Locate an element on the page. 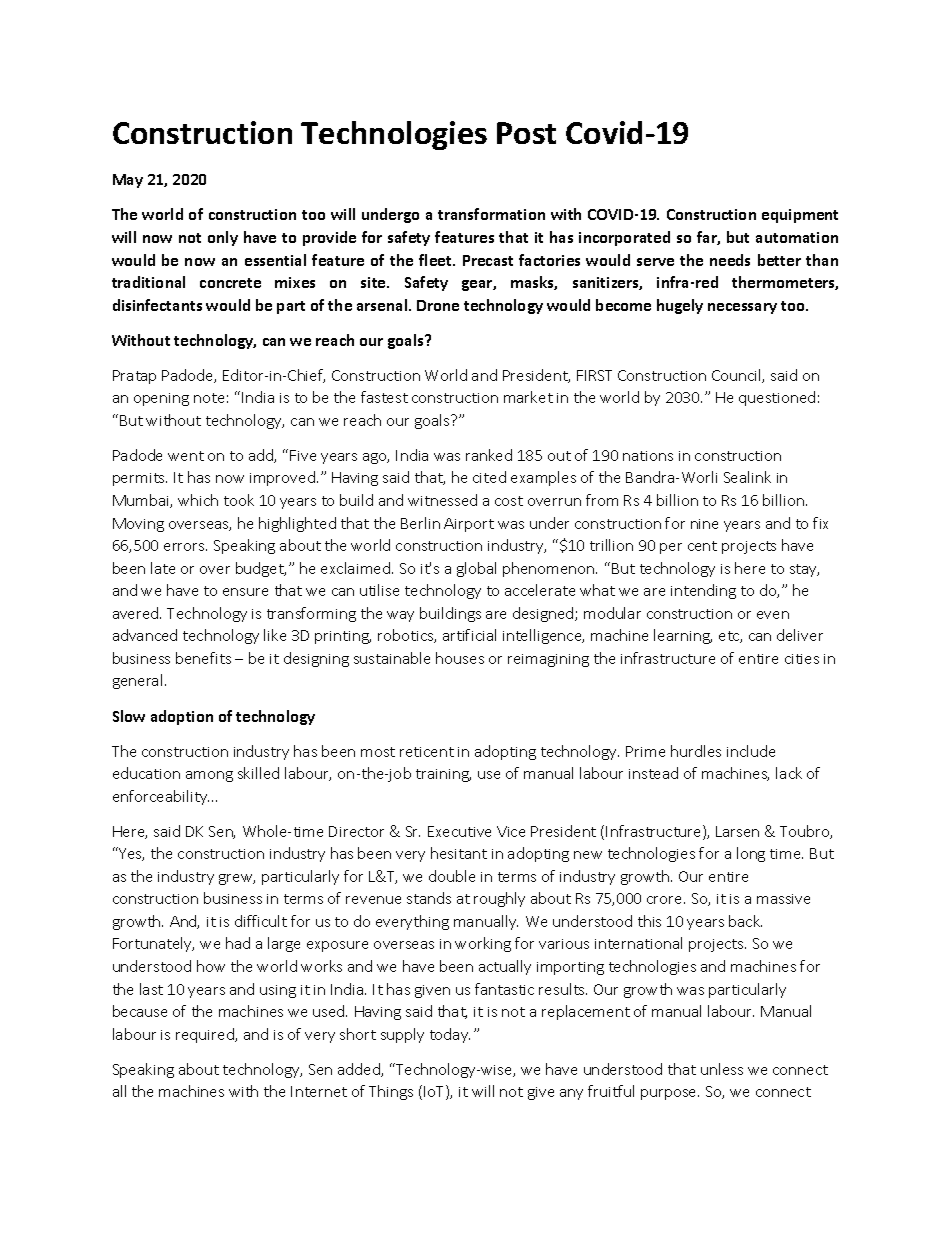  difficult is located at coordinates (261, 921).
